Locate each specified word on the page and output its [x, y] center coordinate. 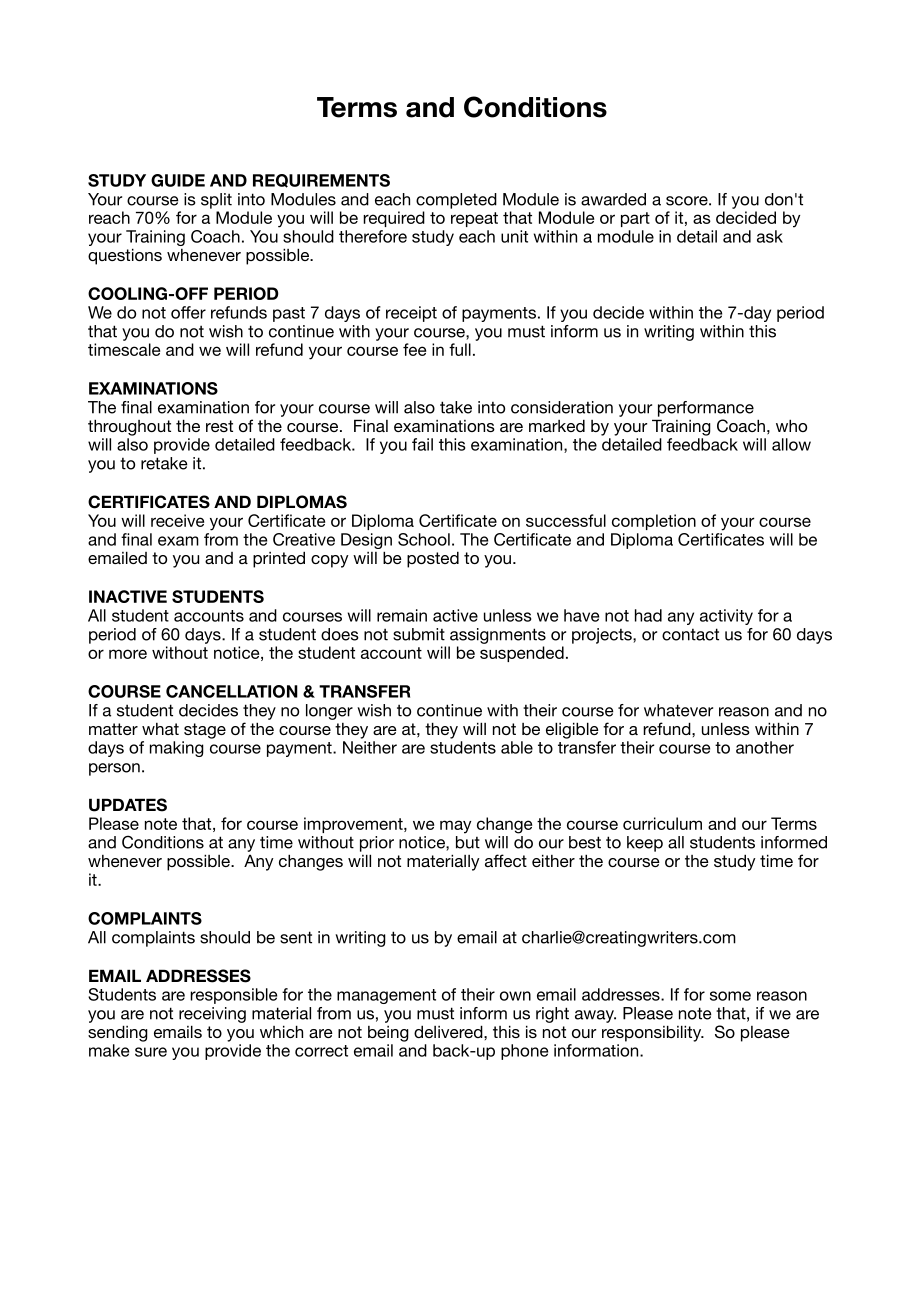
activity [726, 617]
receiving [212, 1015]
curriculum [662, 823]
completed [456, 201]
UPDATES [128, 805]
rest [219, 426]
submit [419, 634]
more [128, 654]
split [216, 201]
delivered [449, 1031]
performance [706, 409]
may [455, 827]
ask [770, 236]
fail [422, 444]
